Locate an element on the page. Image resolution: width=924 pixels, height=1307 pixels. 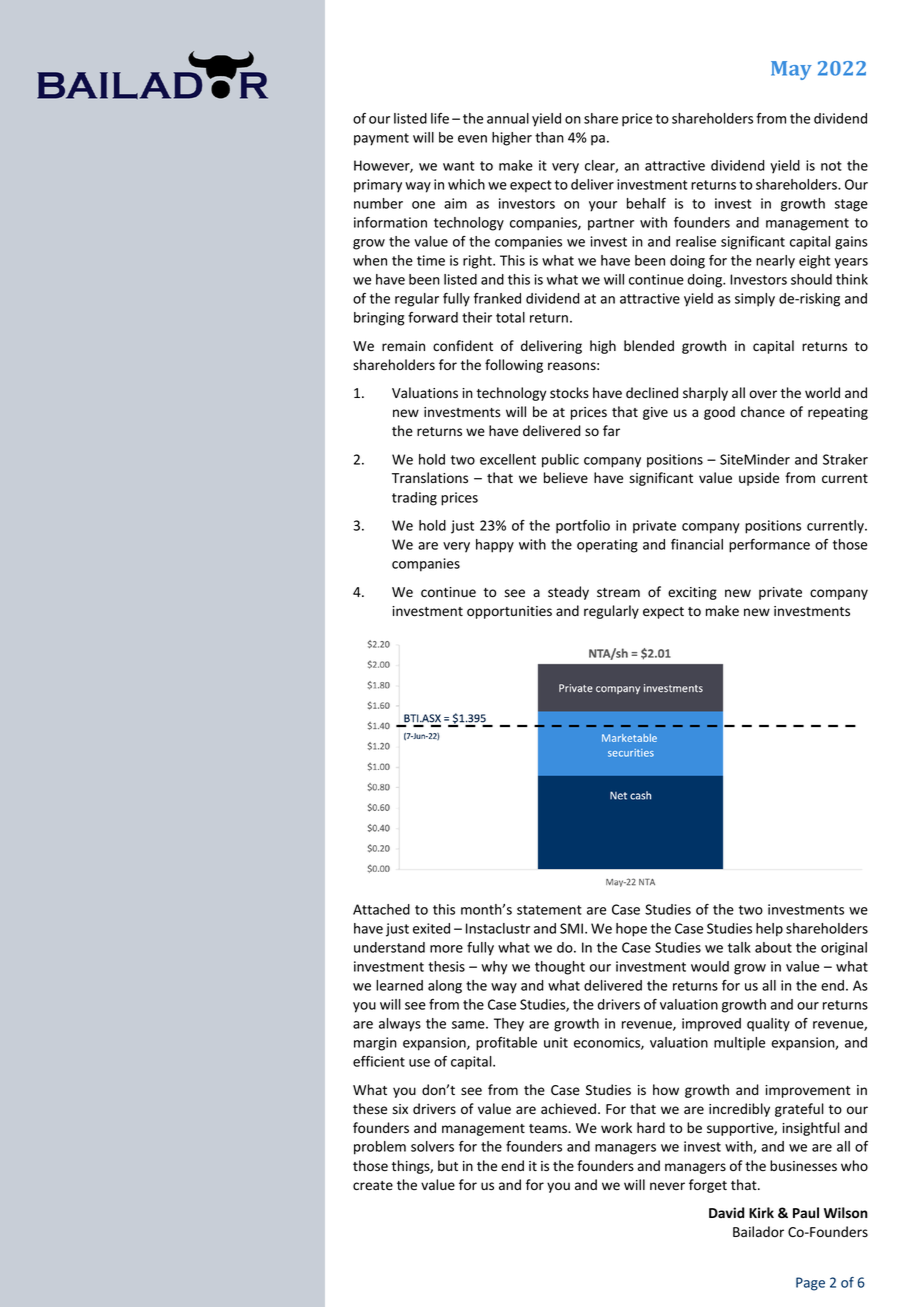
help is located at coordinates (769, 930).
